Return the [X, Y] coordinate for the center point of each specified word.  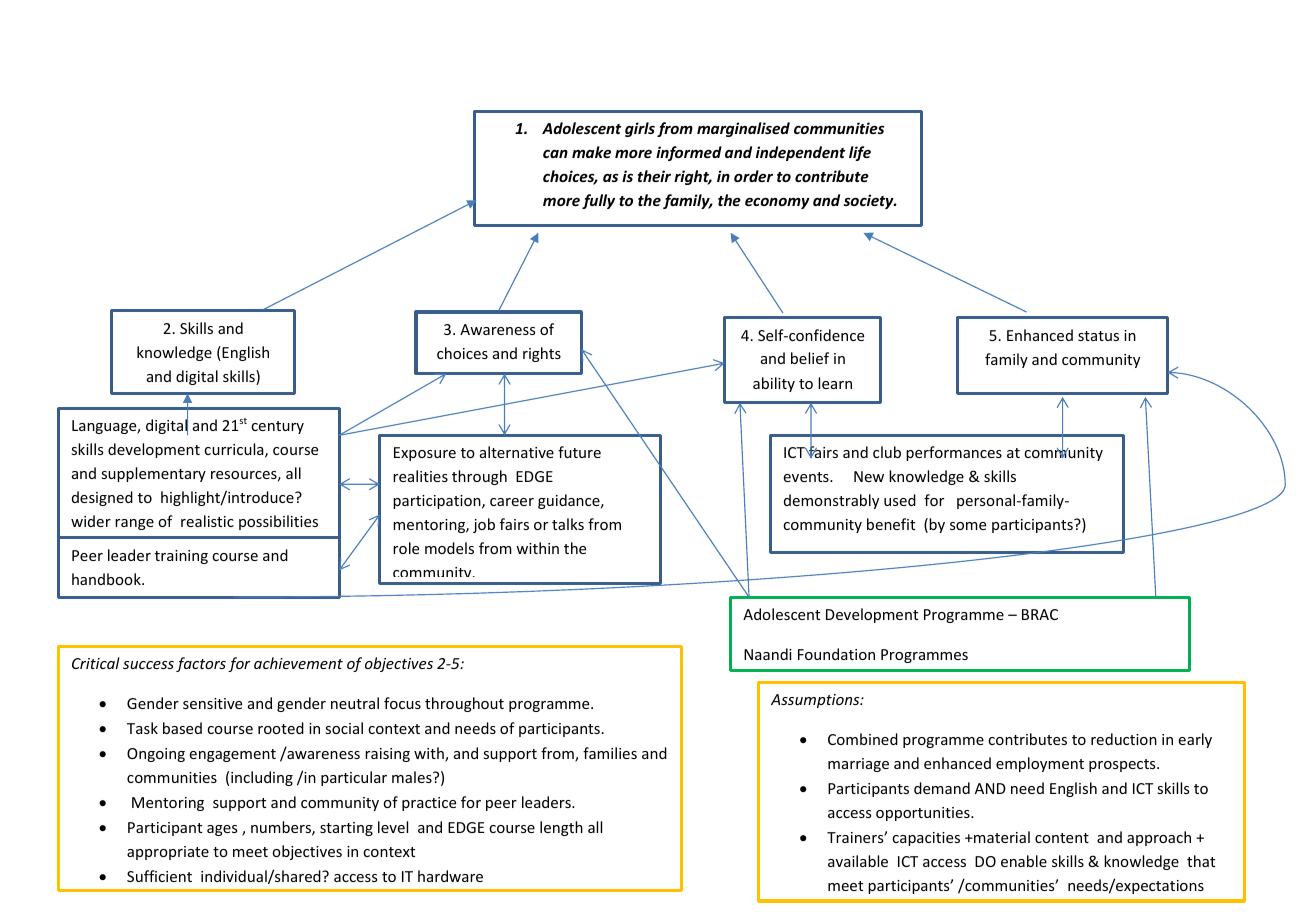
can [555, 153]
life [860, 153]
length [561, 828]
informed [689, 153]
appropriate [168, 853]
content [1062, 838]
